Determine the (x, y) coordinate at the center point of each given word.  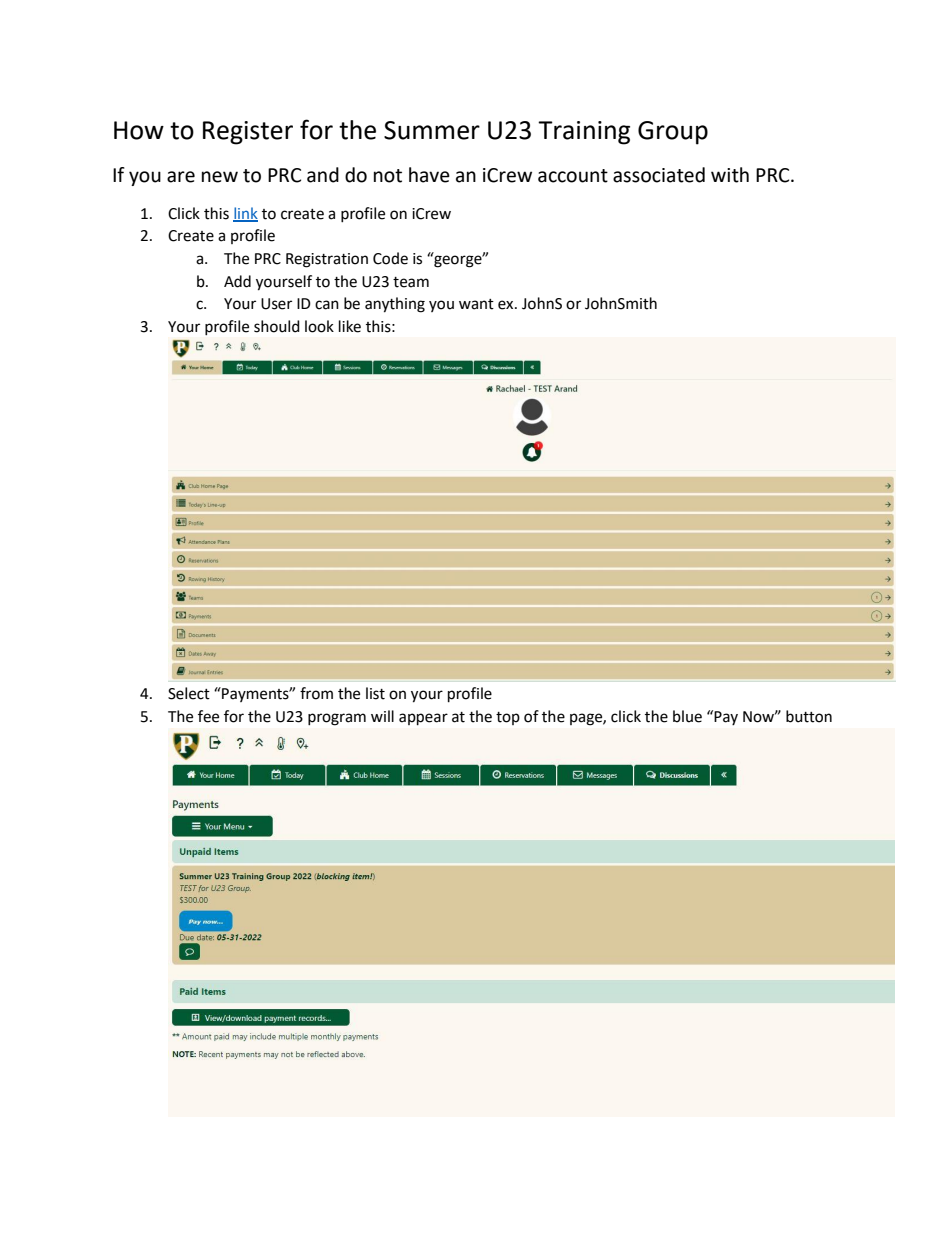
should (277, 326)
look (319, 326)
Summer (432, 130)
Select (189, 693)
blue (687, 716)
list (375, 693)
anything (395, 305)
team (411, 282)
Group (673, 133)
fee (208, 716)
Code (390, 258)
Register (248, 133)
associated (659, 175)
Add (237, 281)
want (476, 304)
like (350, 326)
